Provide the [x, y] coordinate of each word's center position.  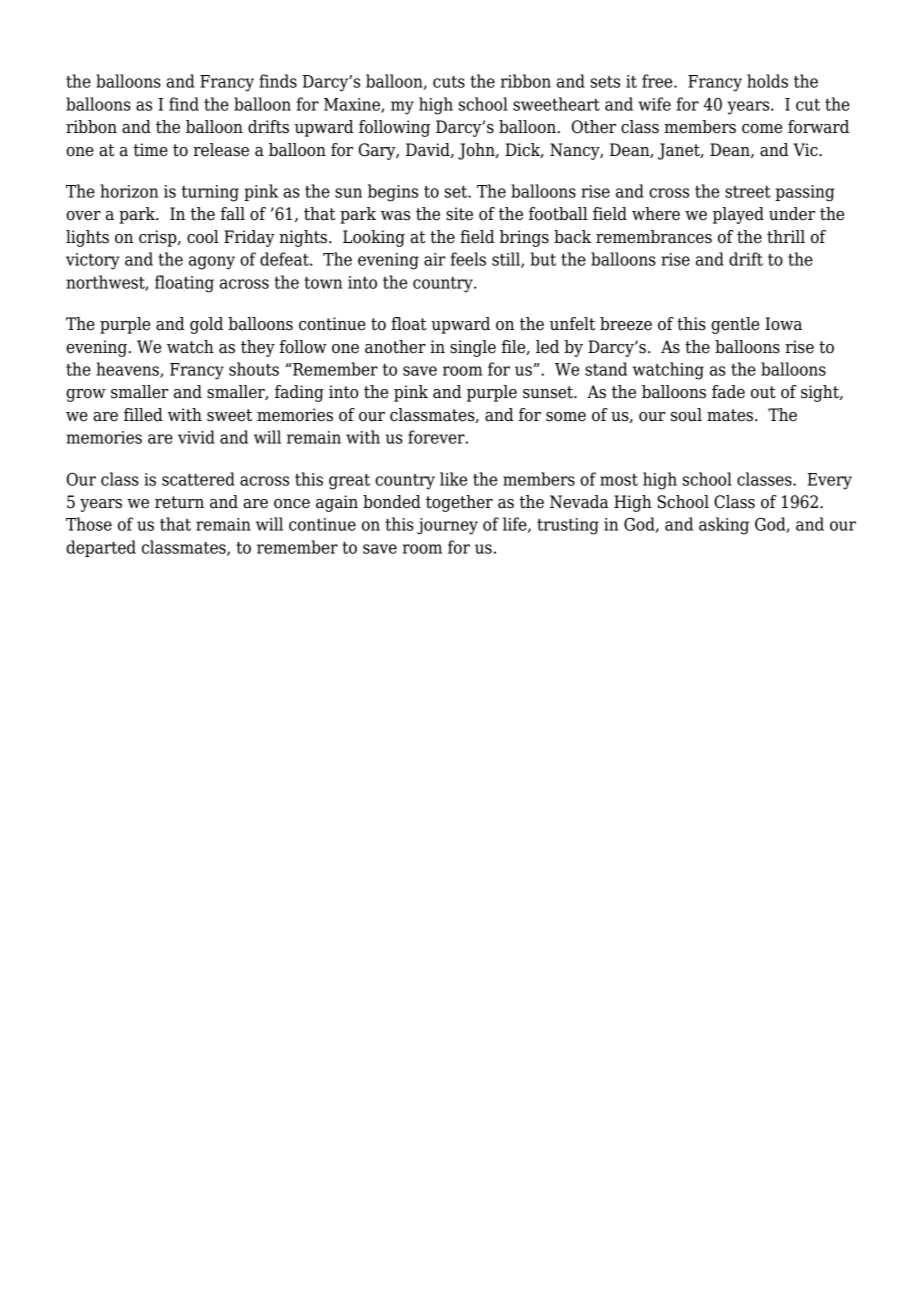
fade [728, 392]
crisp [159, 238]
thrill [786, 237]
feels [468, 259]
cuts [449, 82]
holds [767, 81]
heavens [128, 370]
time [150, 150]
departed [101, 548]
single [473, 348]
